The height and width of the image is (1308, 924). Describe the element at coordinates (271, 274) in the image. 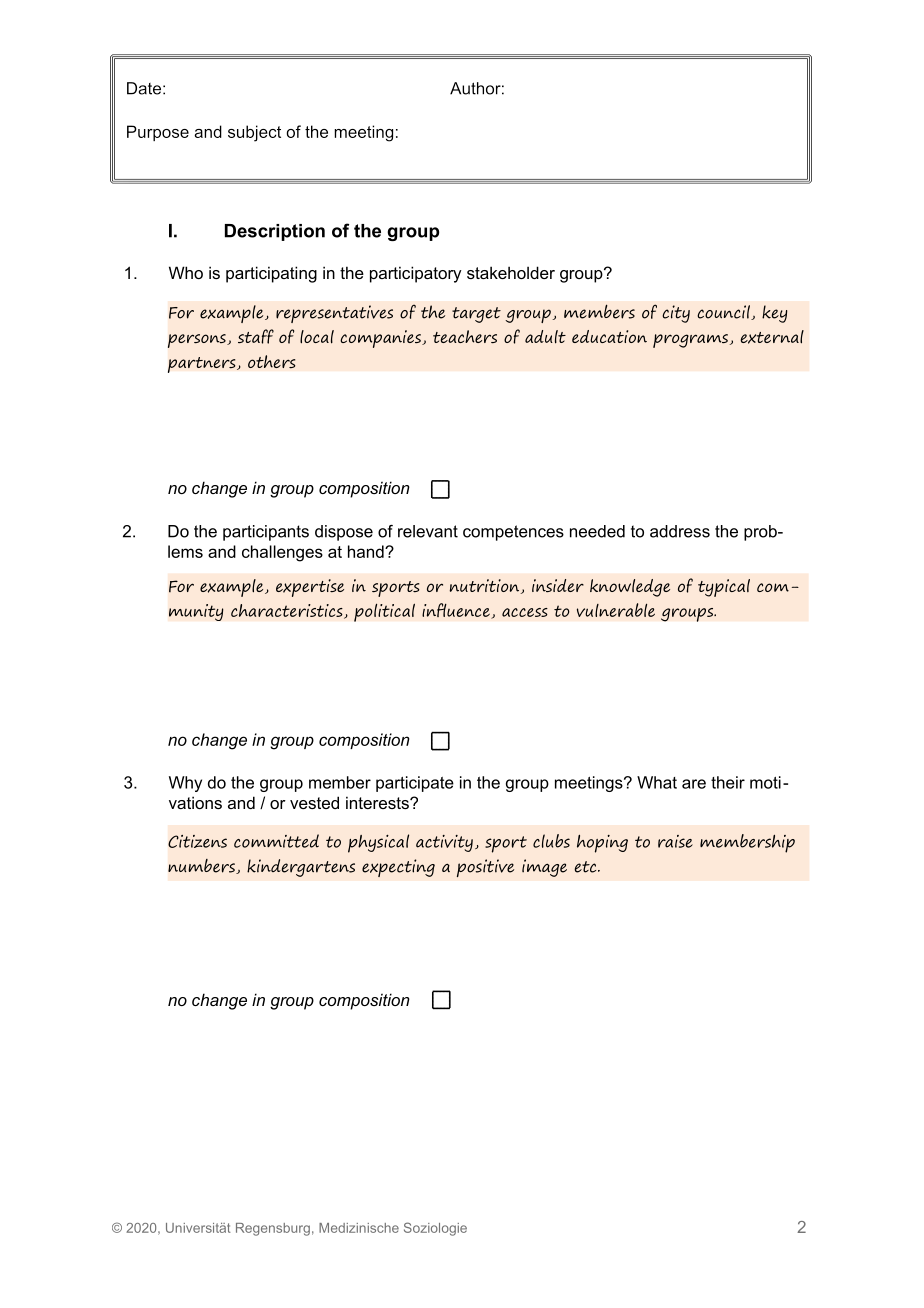

I see `participating` at that location.
